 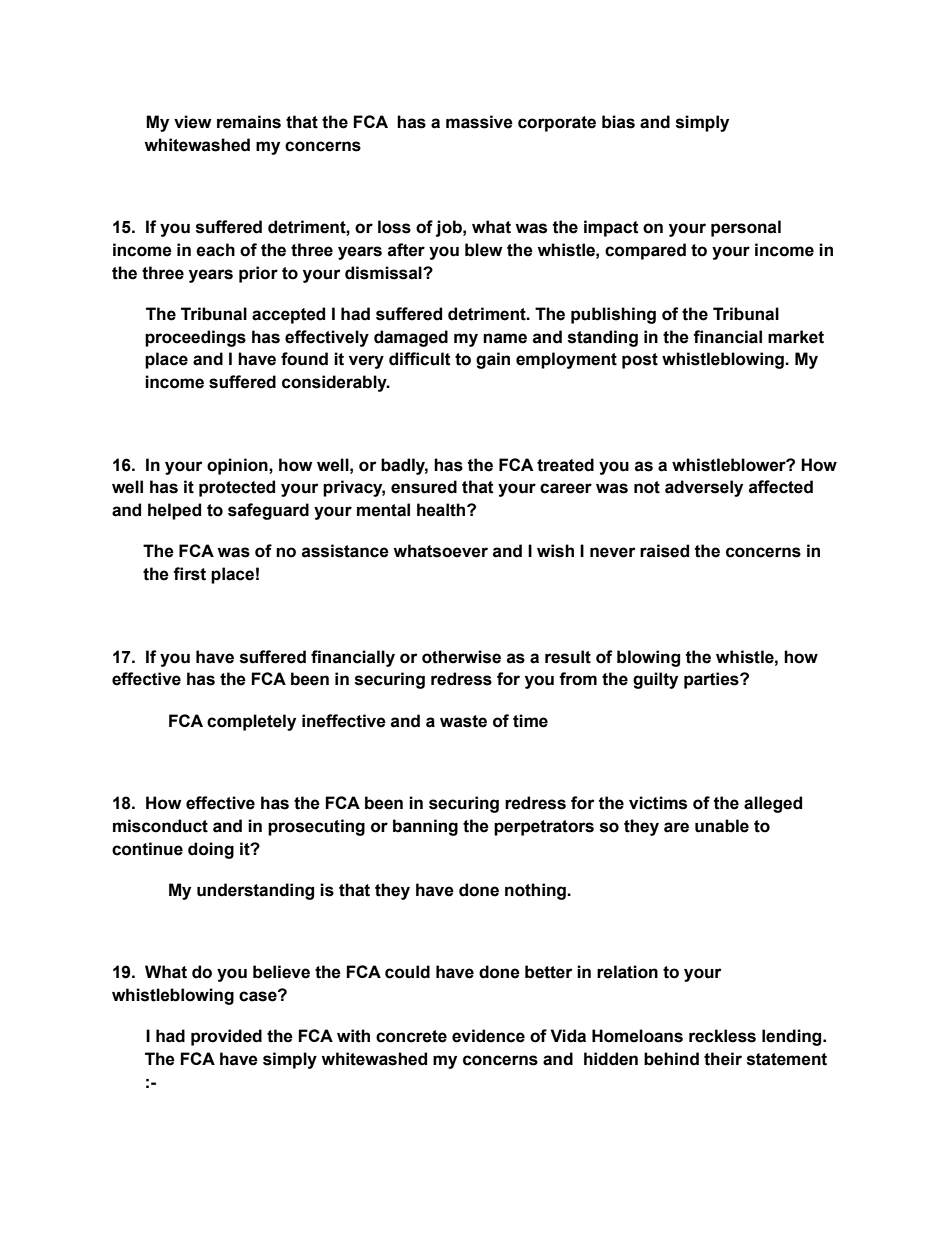 What do you see at coordinates (493, 360) in the document?
I see `gain` at bounding box center [493, 360].
